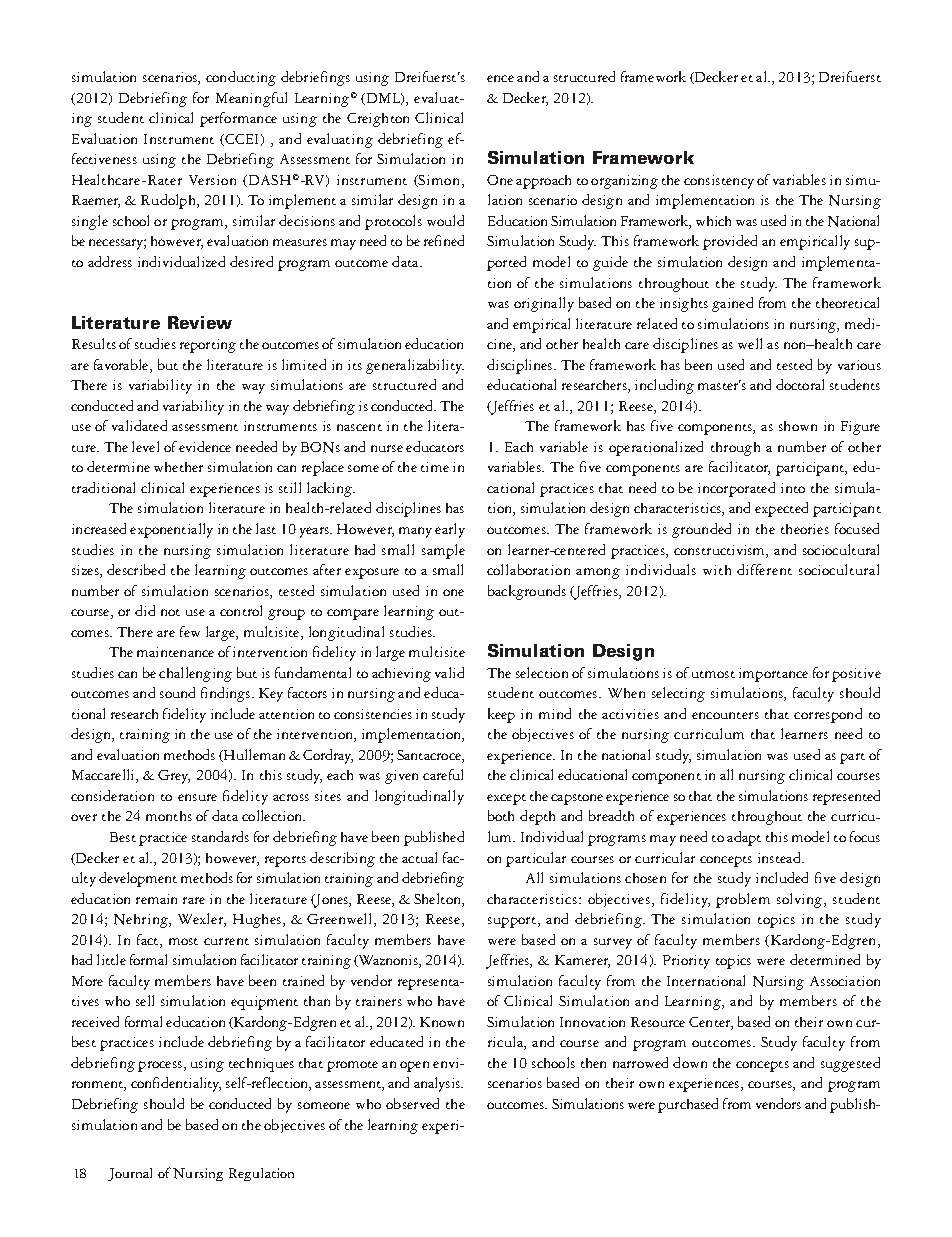  What do you see at coordinates (773, 675) in the image?
I see `importance` at bounding box center [773, 675].
